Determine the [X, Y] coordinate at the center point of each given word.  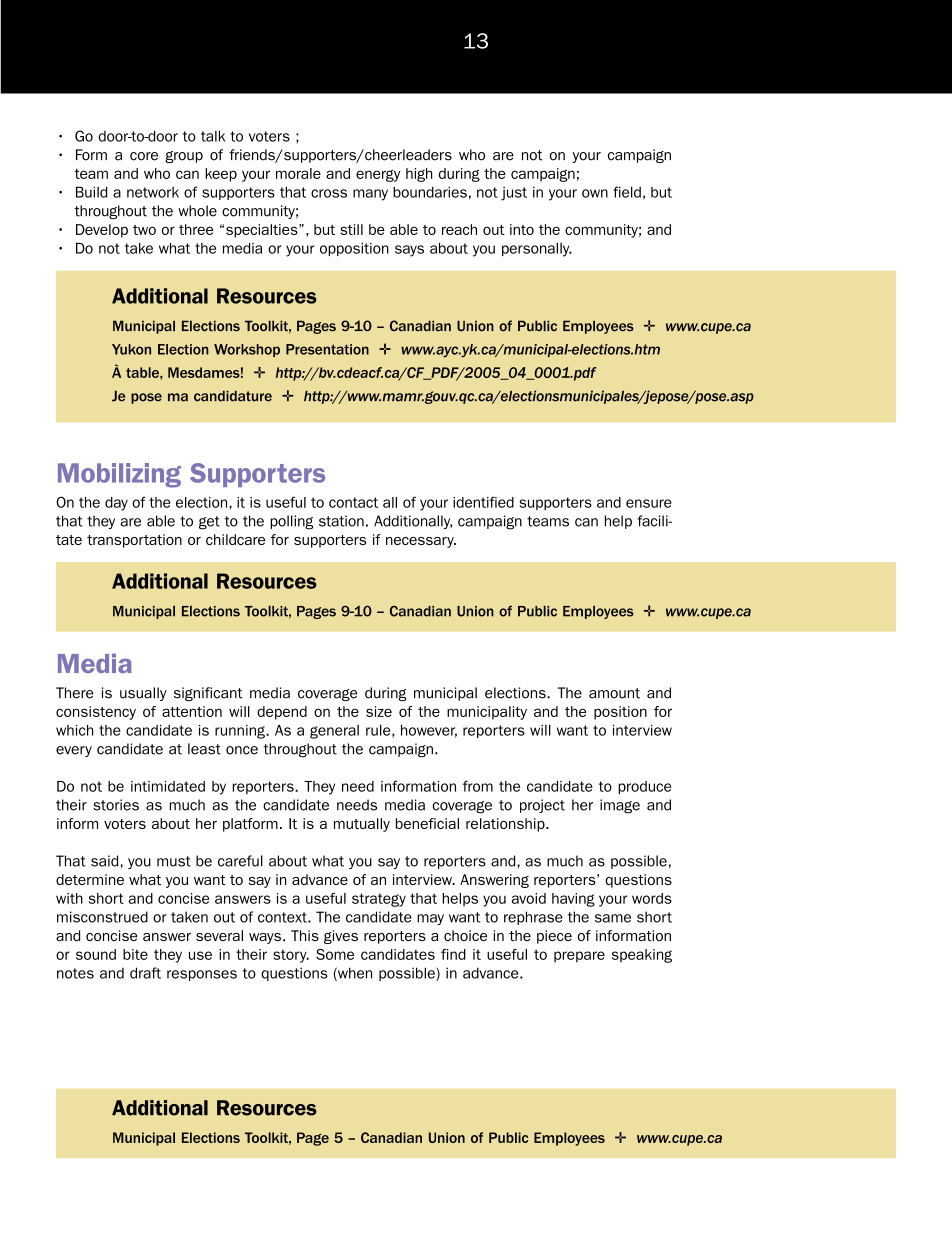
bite [135, 954]
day [116, 504]
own [595, 193]
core [144, 156]
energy [378, 175]
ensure [649, 503]
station [341, 521]
